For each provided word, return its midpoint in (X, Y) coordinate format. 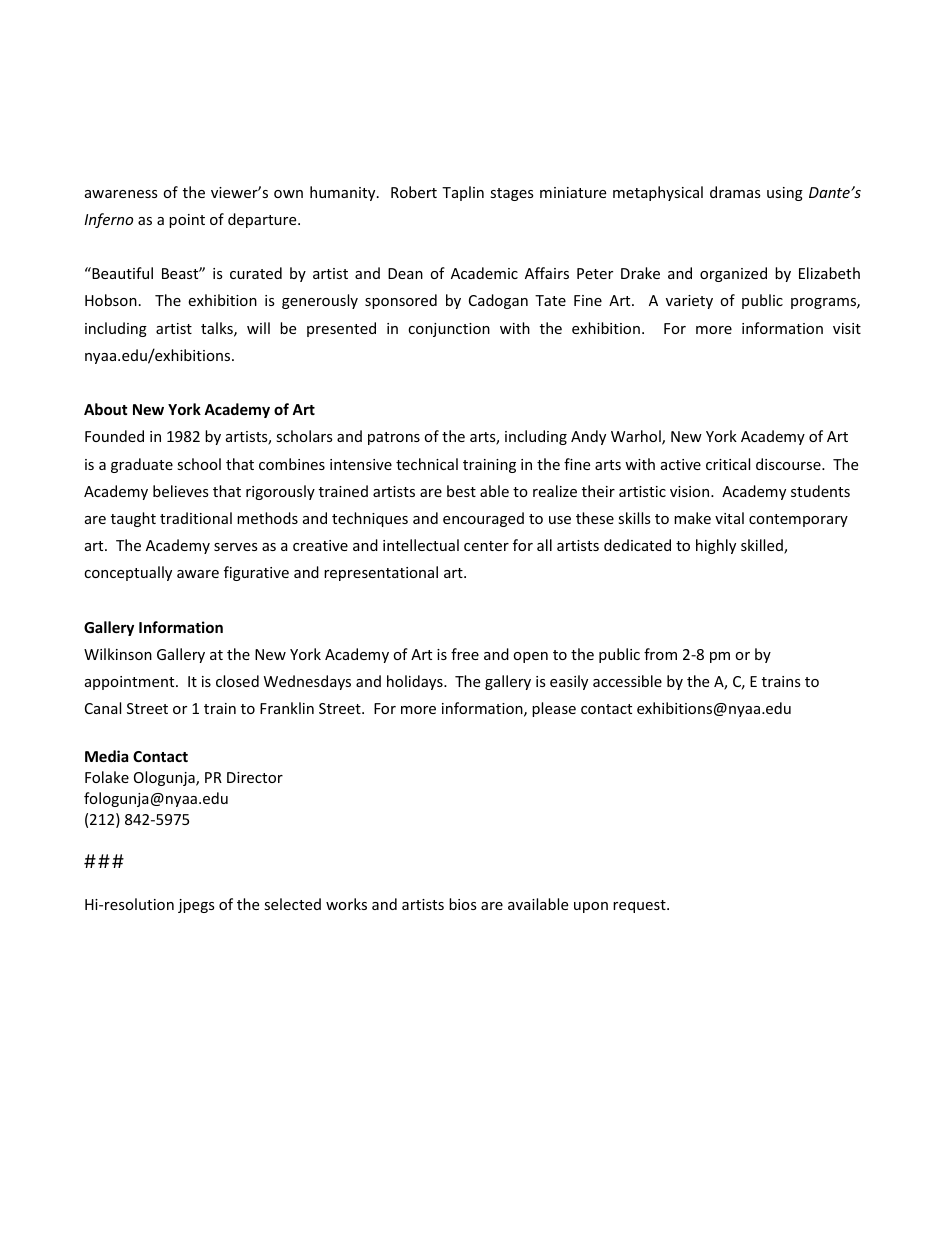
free (465, 654)
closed (237, 681)
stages (512, 194)
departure (263, 220)
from (660, 654)
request (640, 906)
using (785, 194)
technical (427, 464)
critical (728, 464)
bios (463, 904)
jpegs (196, 906)
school (199, 464)
